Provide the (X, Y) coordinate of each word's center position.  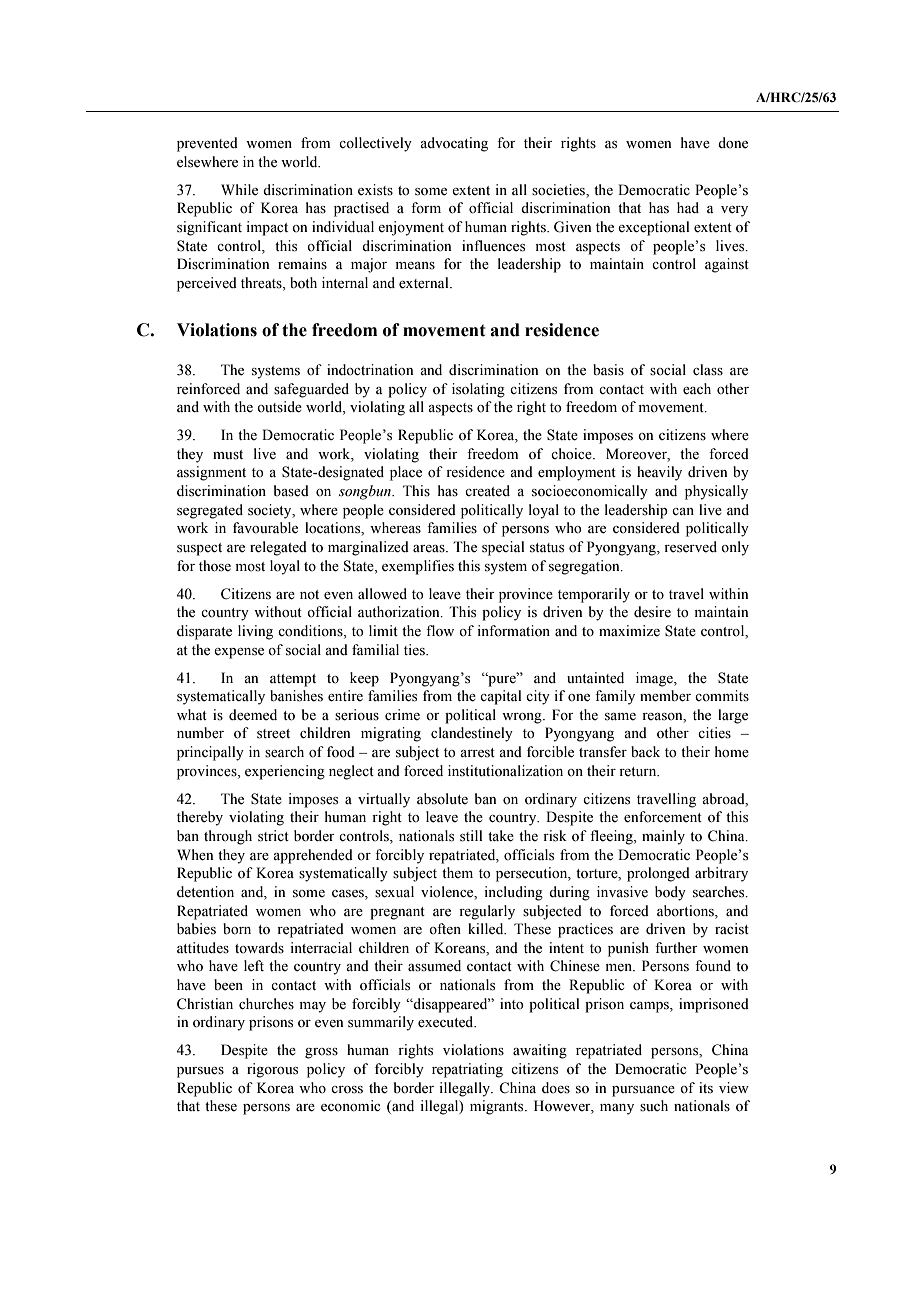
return (639, 772)
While (239, 190)
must (228, 455)
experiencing (285, 772)
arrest (477, 753)
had (688, 207)
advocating (454, 144)
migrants (498, 1107)
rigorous (272, 1070)
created (487, 491)
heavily (659, 473)
